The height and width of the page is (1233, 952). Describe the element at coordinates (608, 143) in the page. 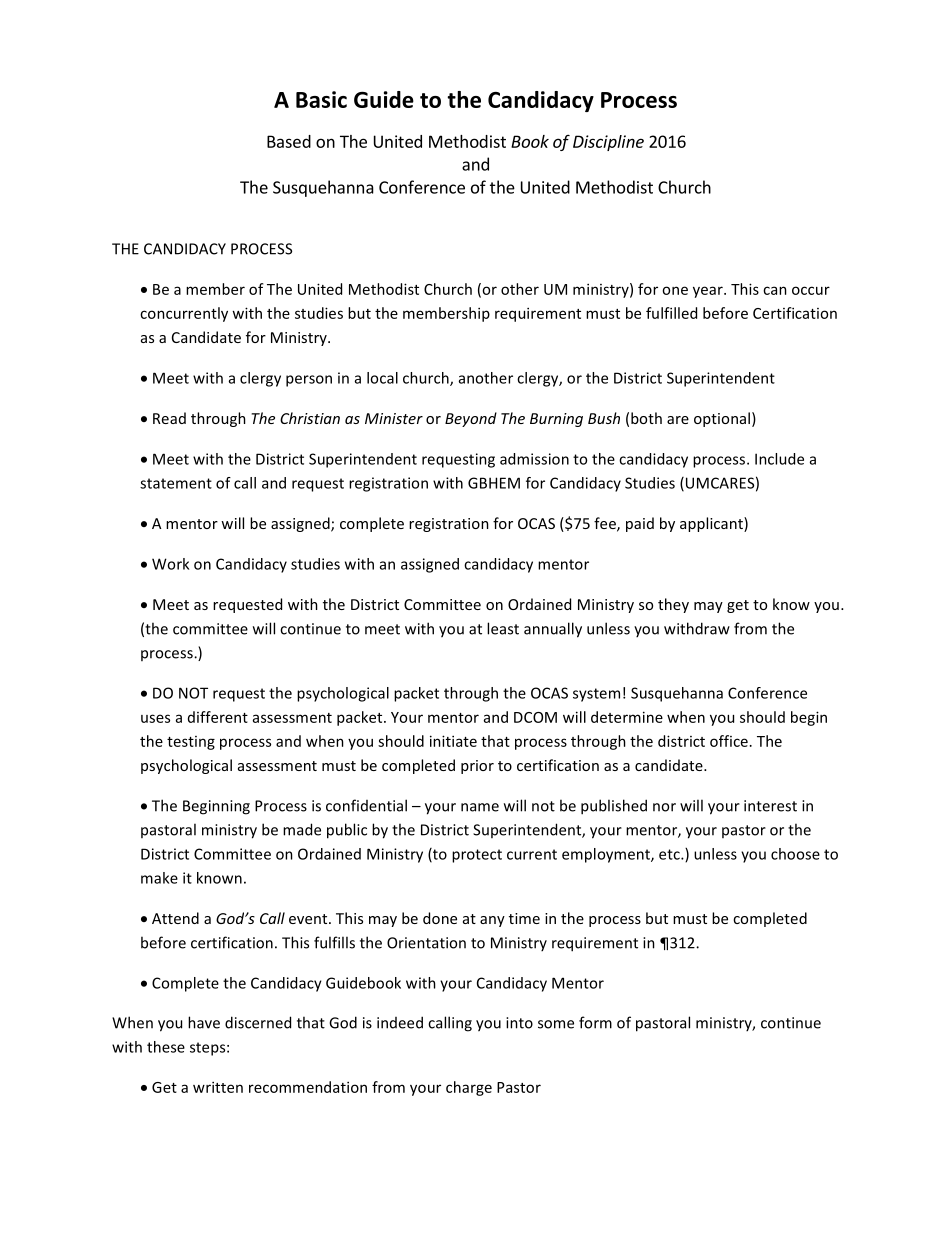

I see `Discipline` at that location.
